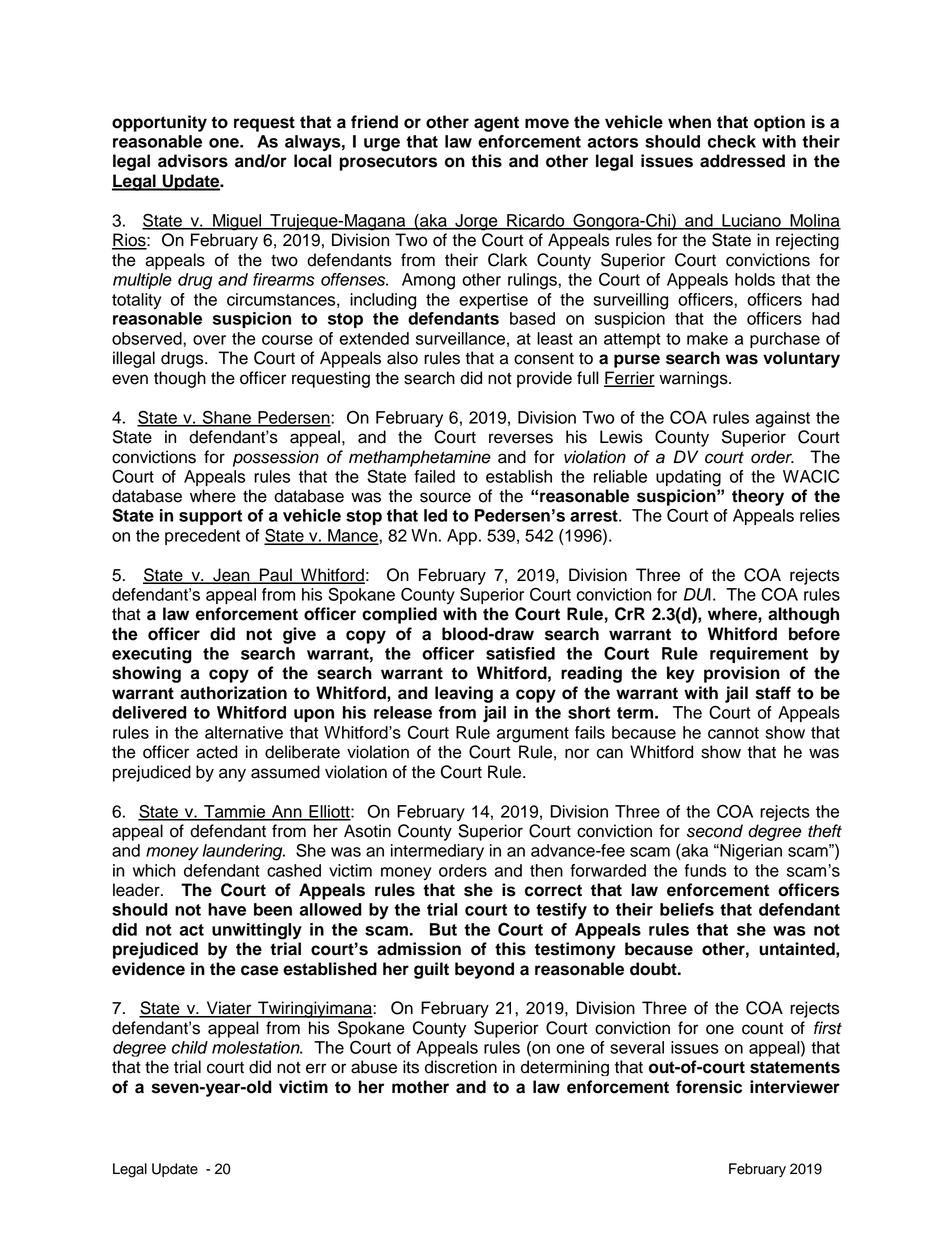 This page has width=952, height=1233. I want to click on addressed, so click(742, 161).
